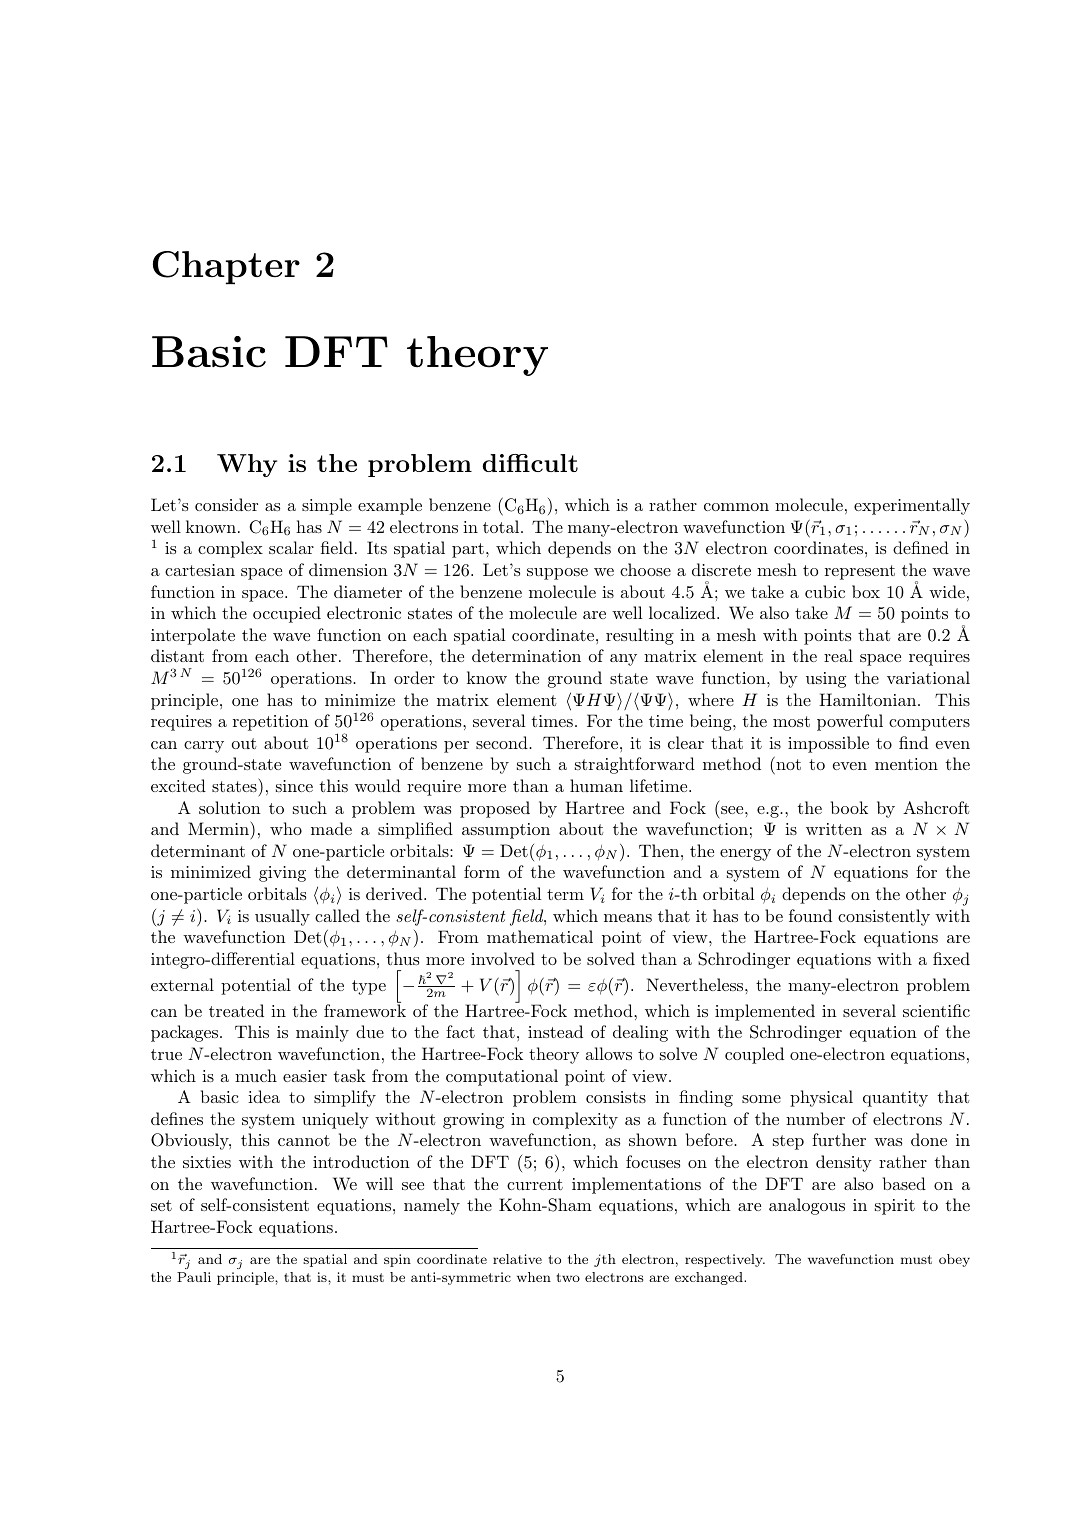 Image resolution: width=1076 pixels, height=1521 pixels. I want to click on human, so click(596, 785).
